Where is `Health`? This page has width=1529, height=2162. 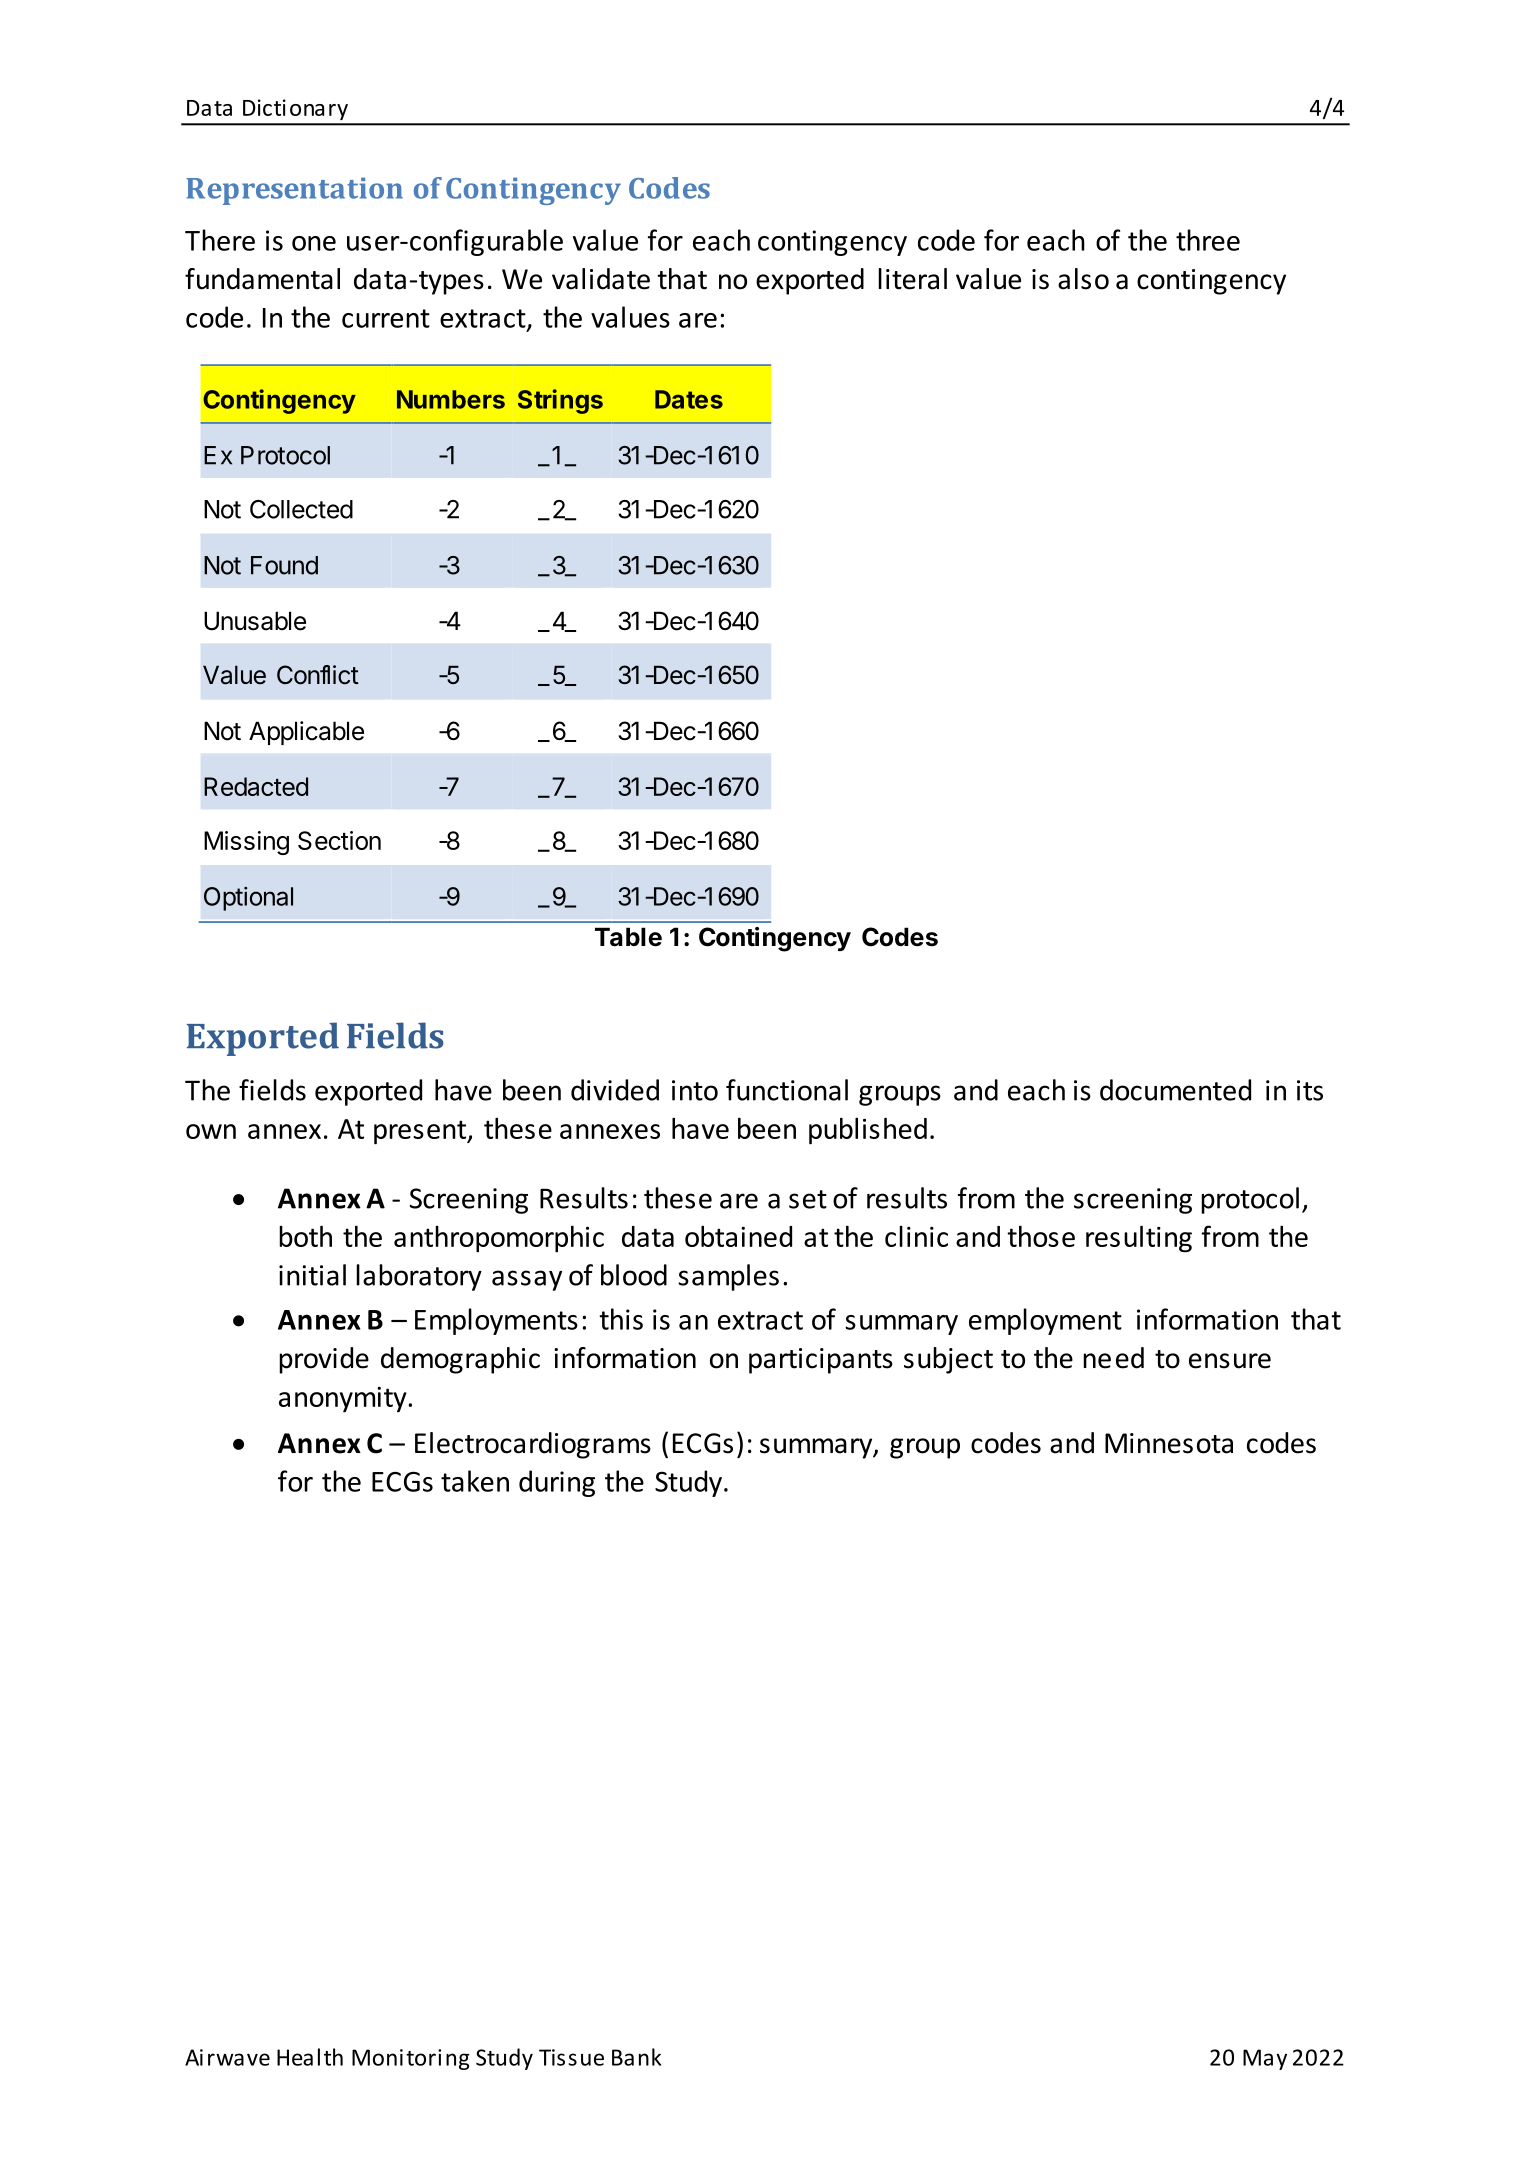
Health is located at coordinates (310, 2057).
